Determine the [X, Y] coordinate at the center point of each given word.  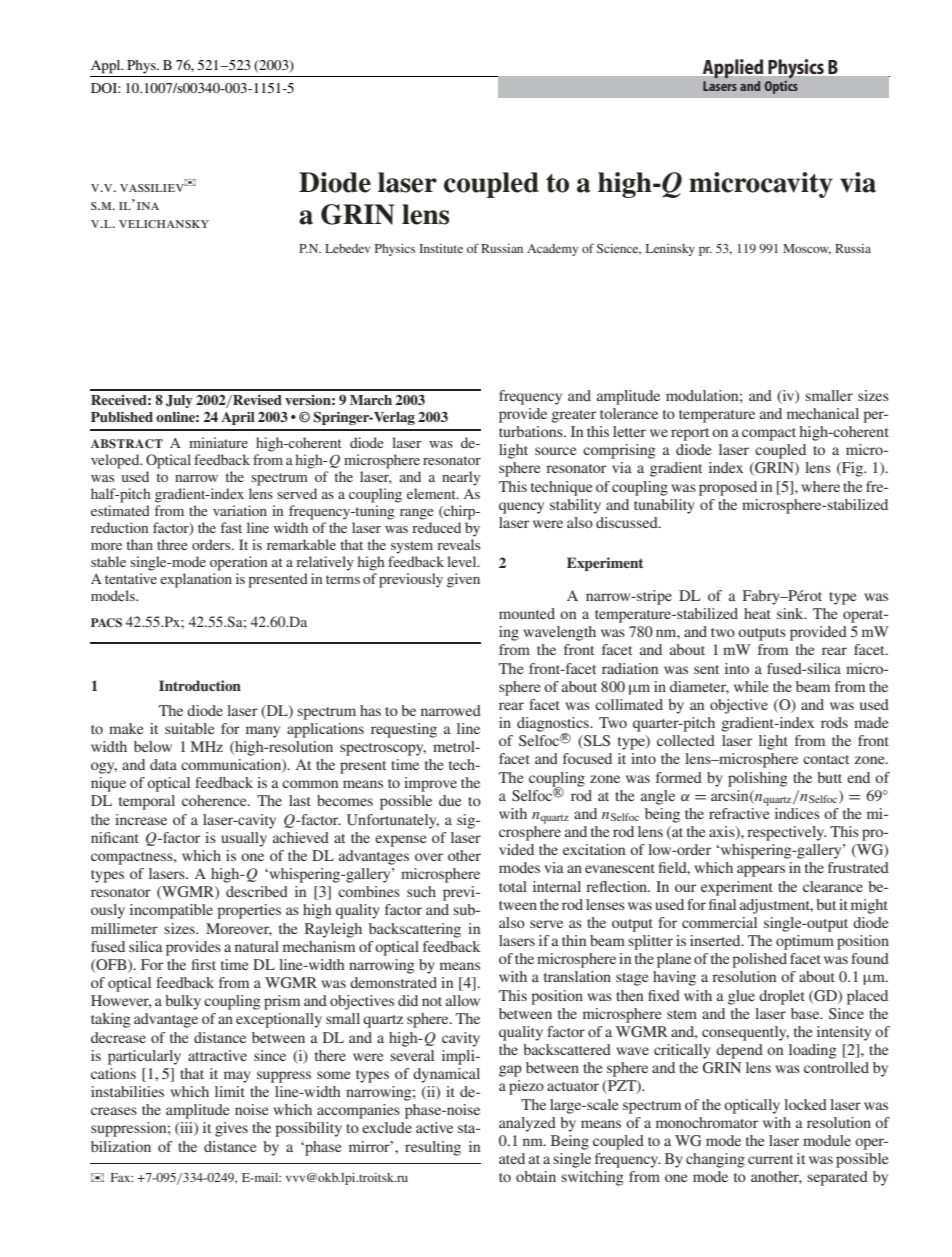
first [204, 964]
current [770, 1159]
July [179, 401]
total [513, 886]
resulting [433, 1148]
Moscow [807, 249]
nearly [461, 478]
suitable [189, 728]
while [751, 686]
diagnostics [554, 725]
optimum [805, 942]
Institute [441, 248]
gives [231, 1129]
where [820, 486]
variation [240, 510]
